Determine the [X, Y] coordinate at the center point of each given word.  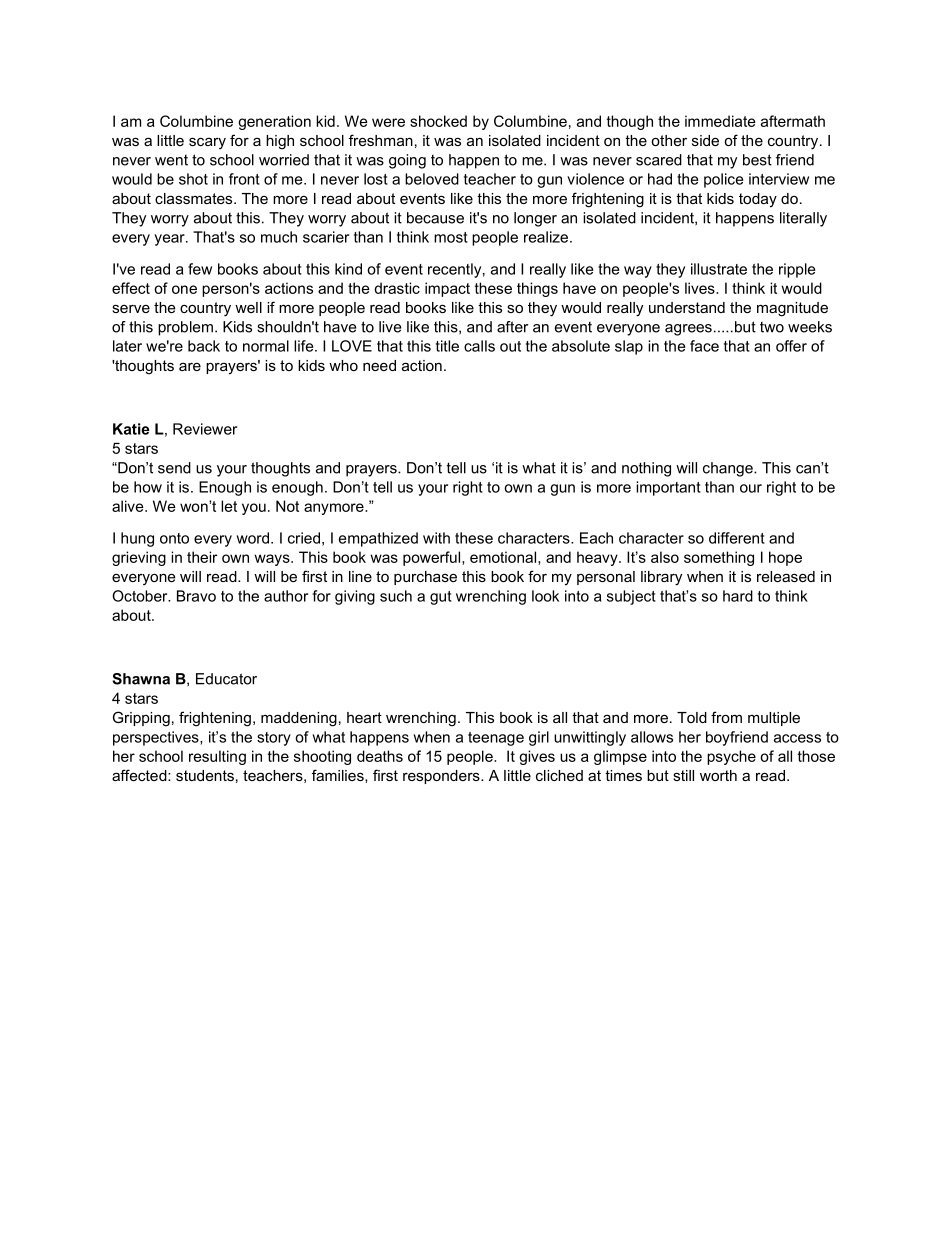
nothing [646, 469]
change [729, 469]
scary [207, 143]
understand [687, 307]
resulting [217, 757]
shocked [438, 121]
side [705, 140]
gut [441, 598]
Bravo [196, 596]
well [248, 307]
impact [447, 289]
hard [738, 596]
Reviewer [205, 429]
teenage [496, 739]
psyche [731, 757]
